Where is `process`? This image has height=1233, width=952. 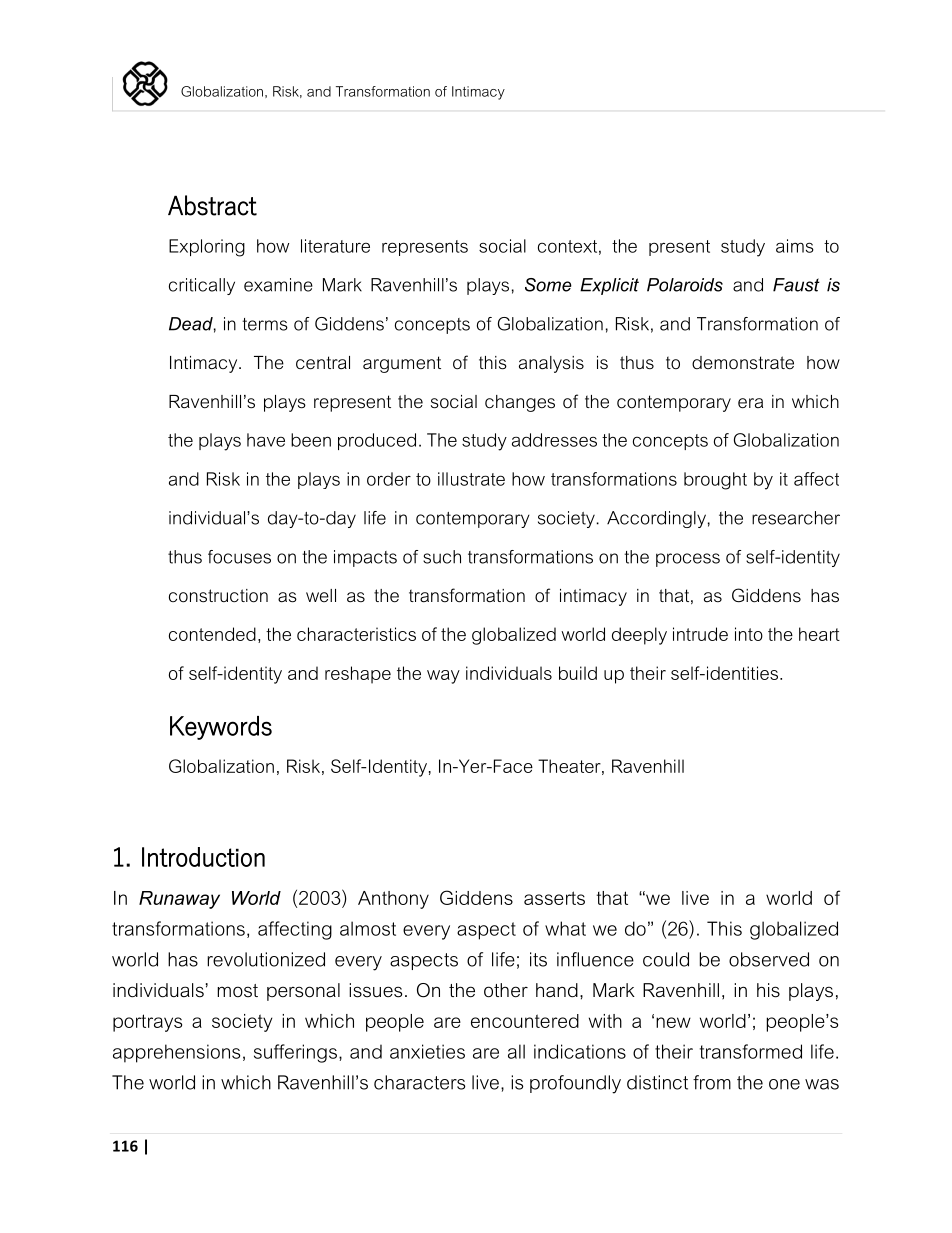
process is located at coordinates (688, 560).
